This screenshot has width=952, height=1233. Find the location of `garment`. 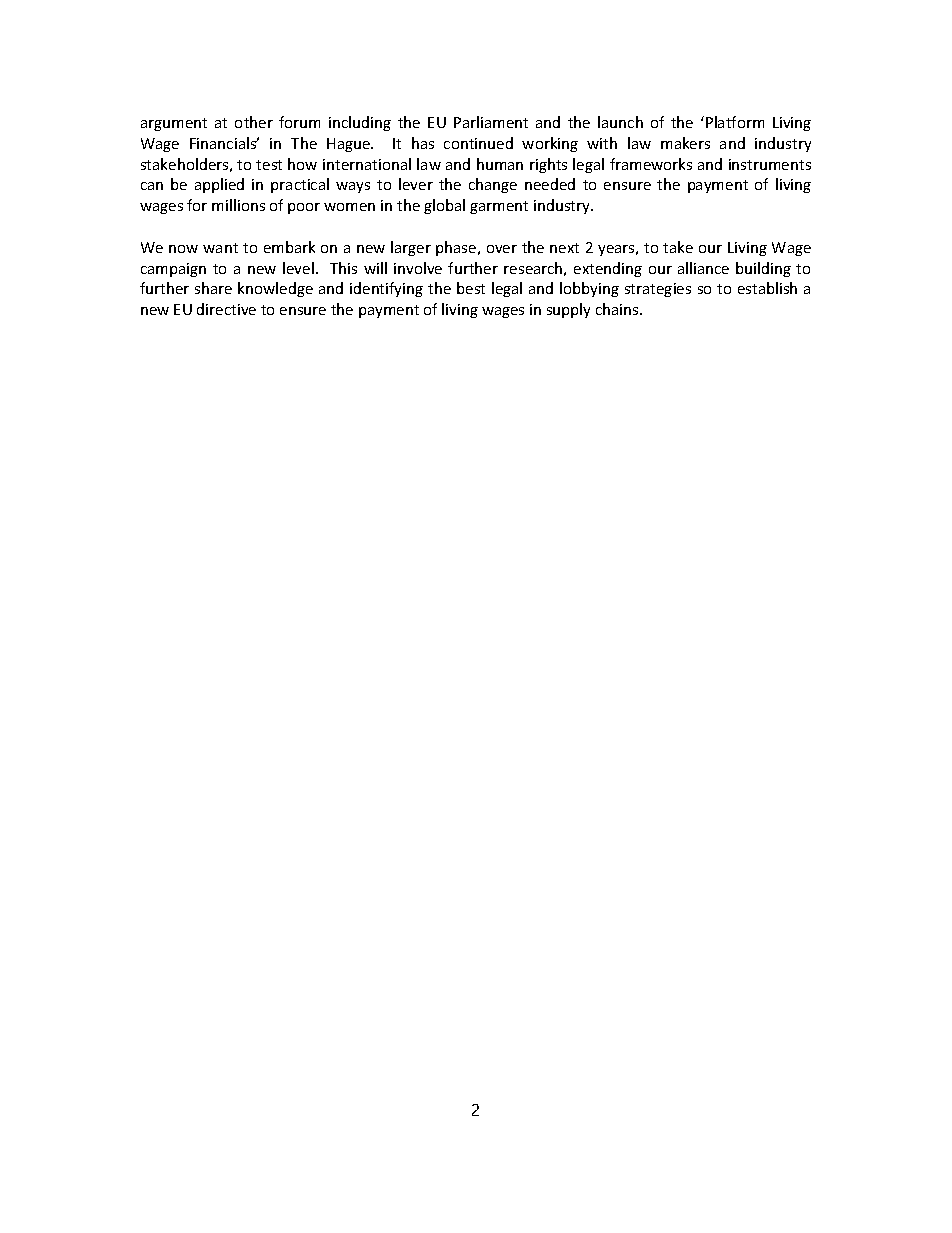

garment is located at coordinates (499, 207).
